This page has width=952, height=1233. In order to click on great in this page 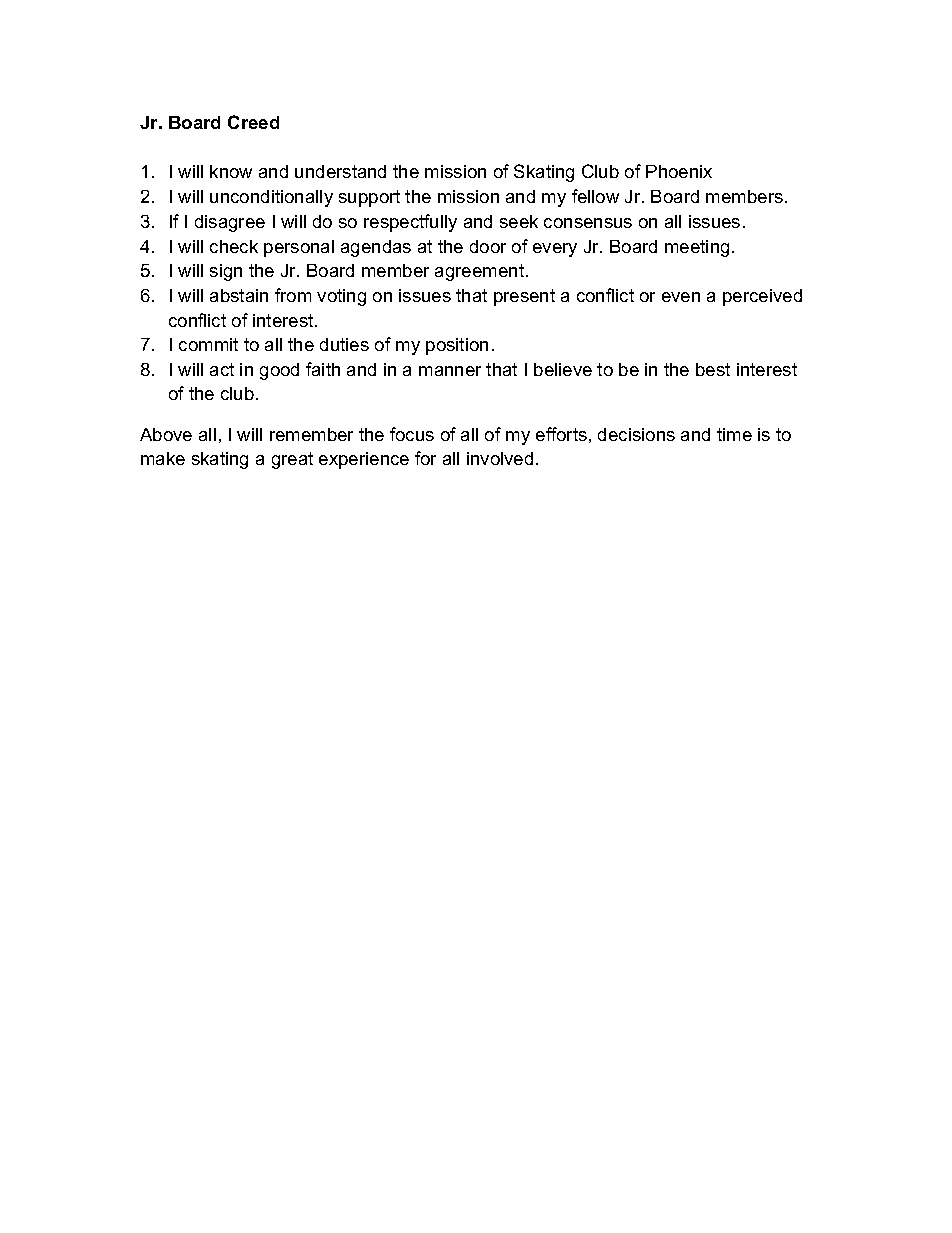, I will do `click(292, 460)`.
